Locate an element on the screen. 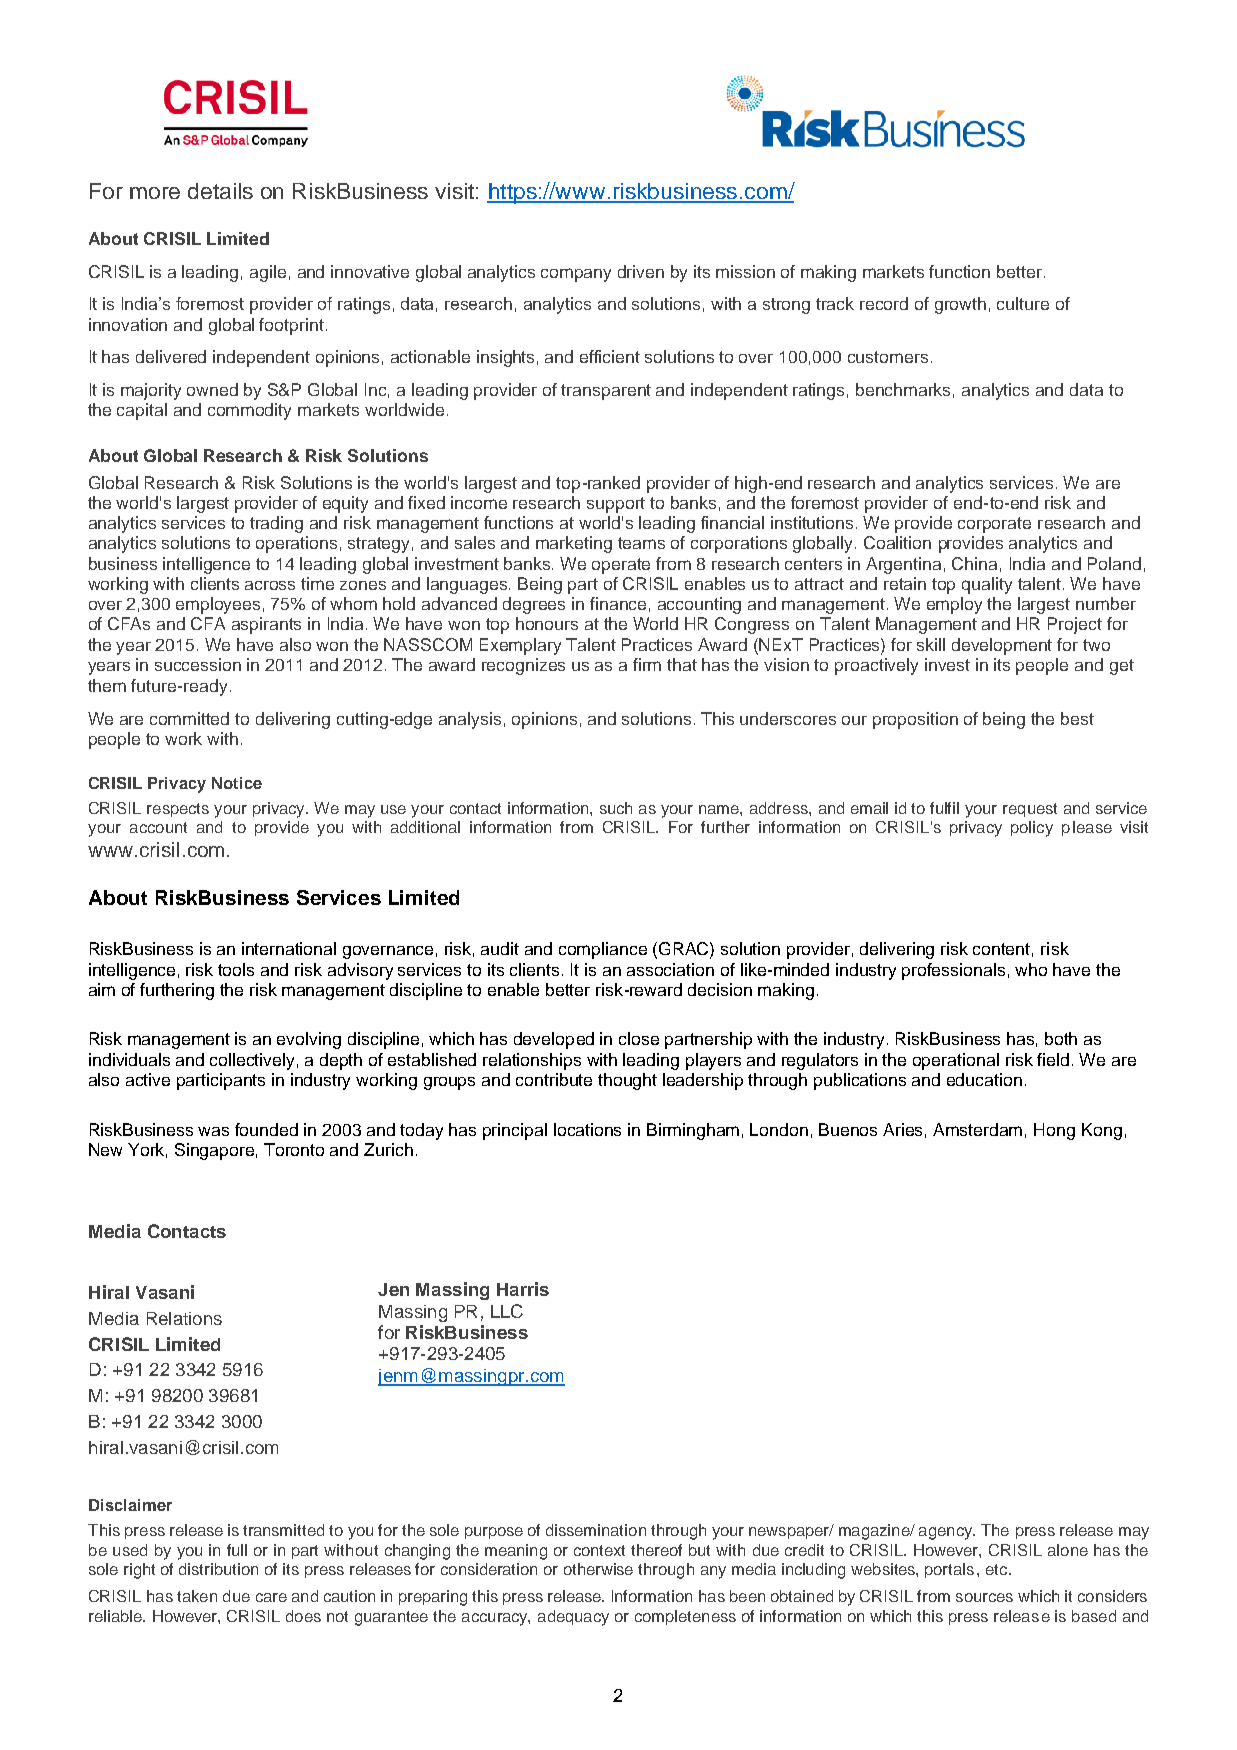 This screenshot has width=1237, height=1750. professionals is located at coordinates (953, 971).
